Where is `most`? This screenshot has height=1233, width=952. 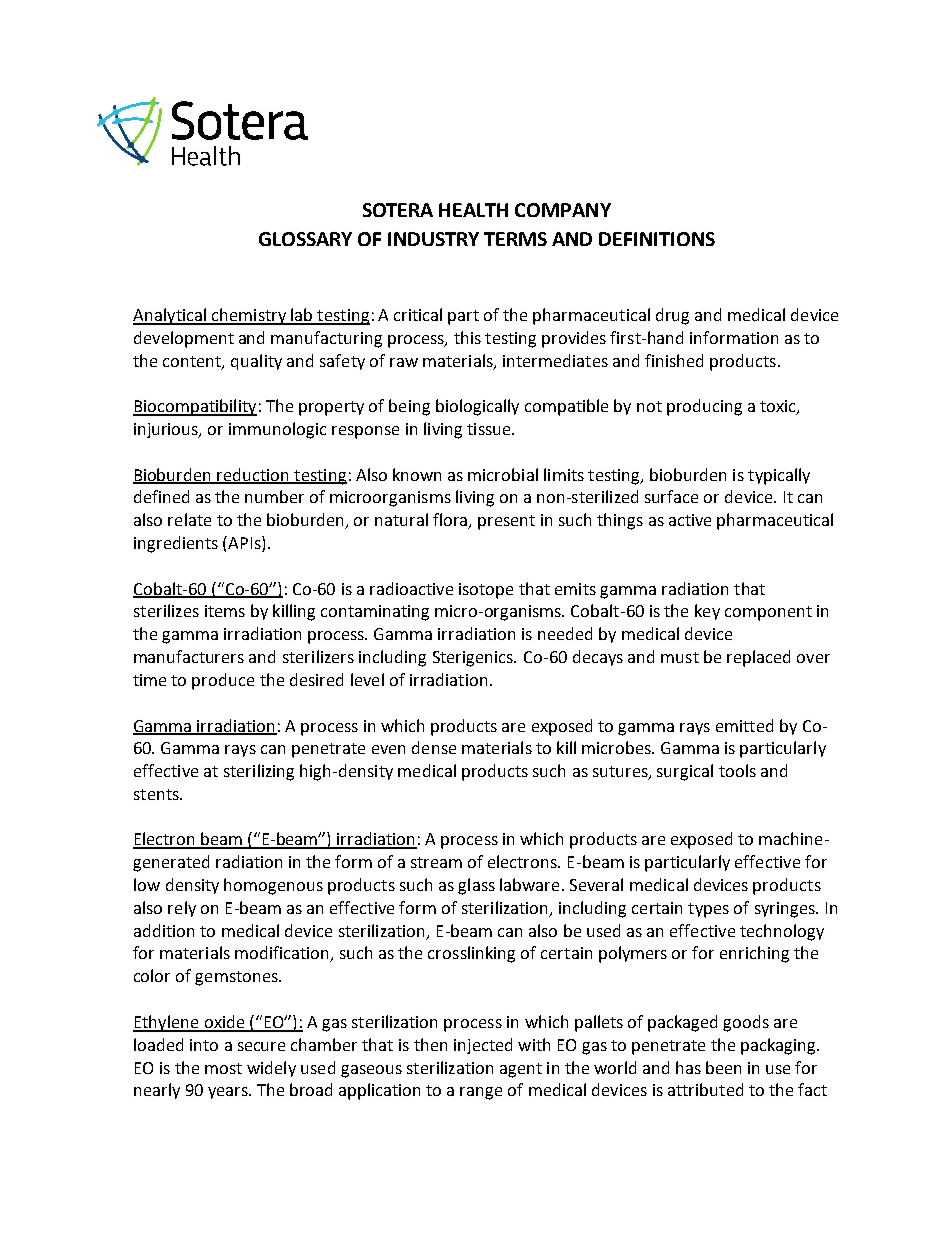 most is located at coordinates (223, 1068).
